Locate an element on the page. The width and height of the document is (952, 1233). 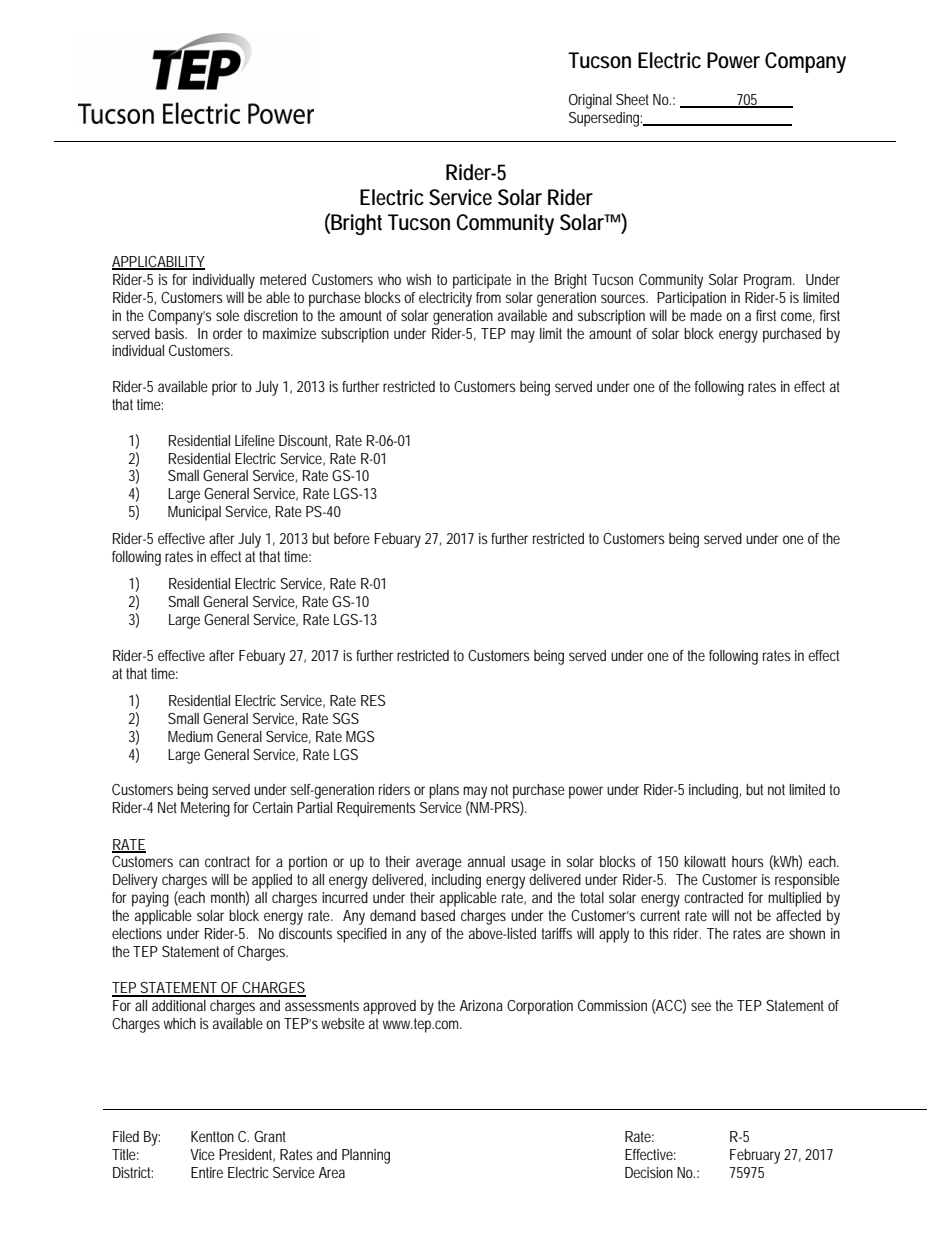
Planning is located at coordinates (366, 1156).
